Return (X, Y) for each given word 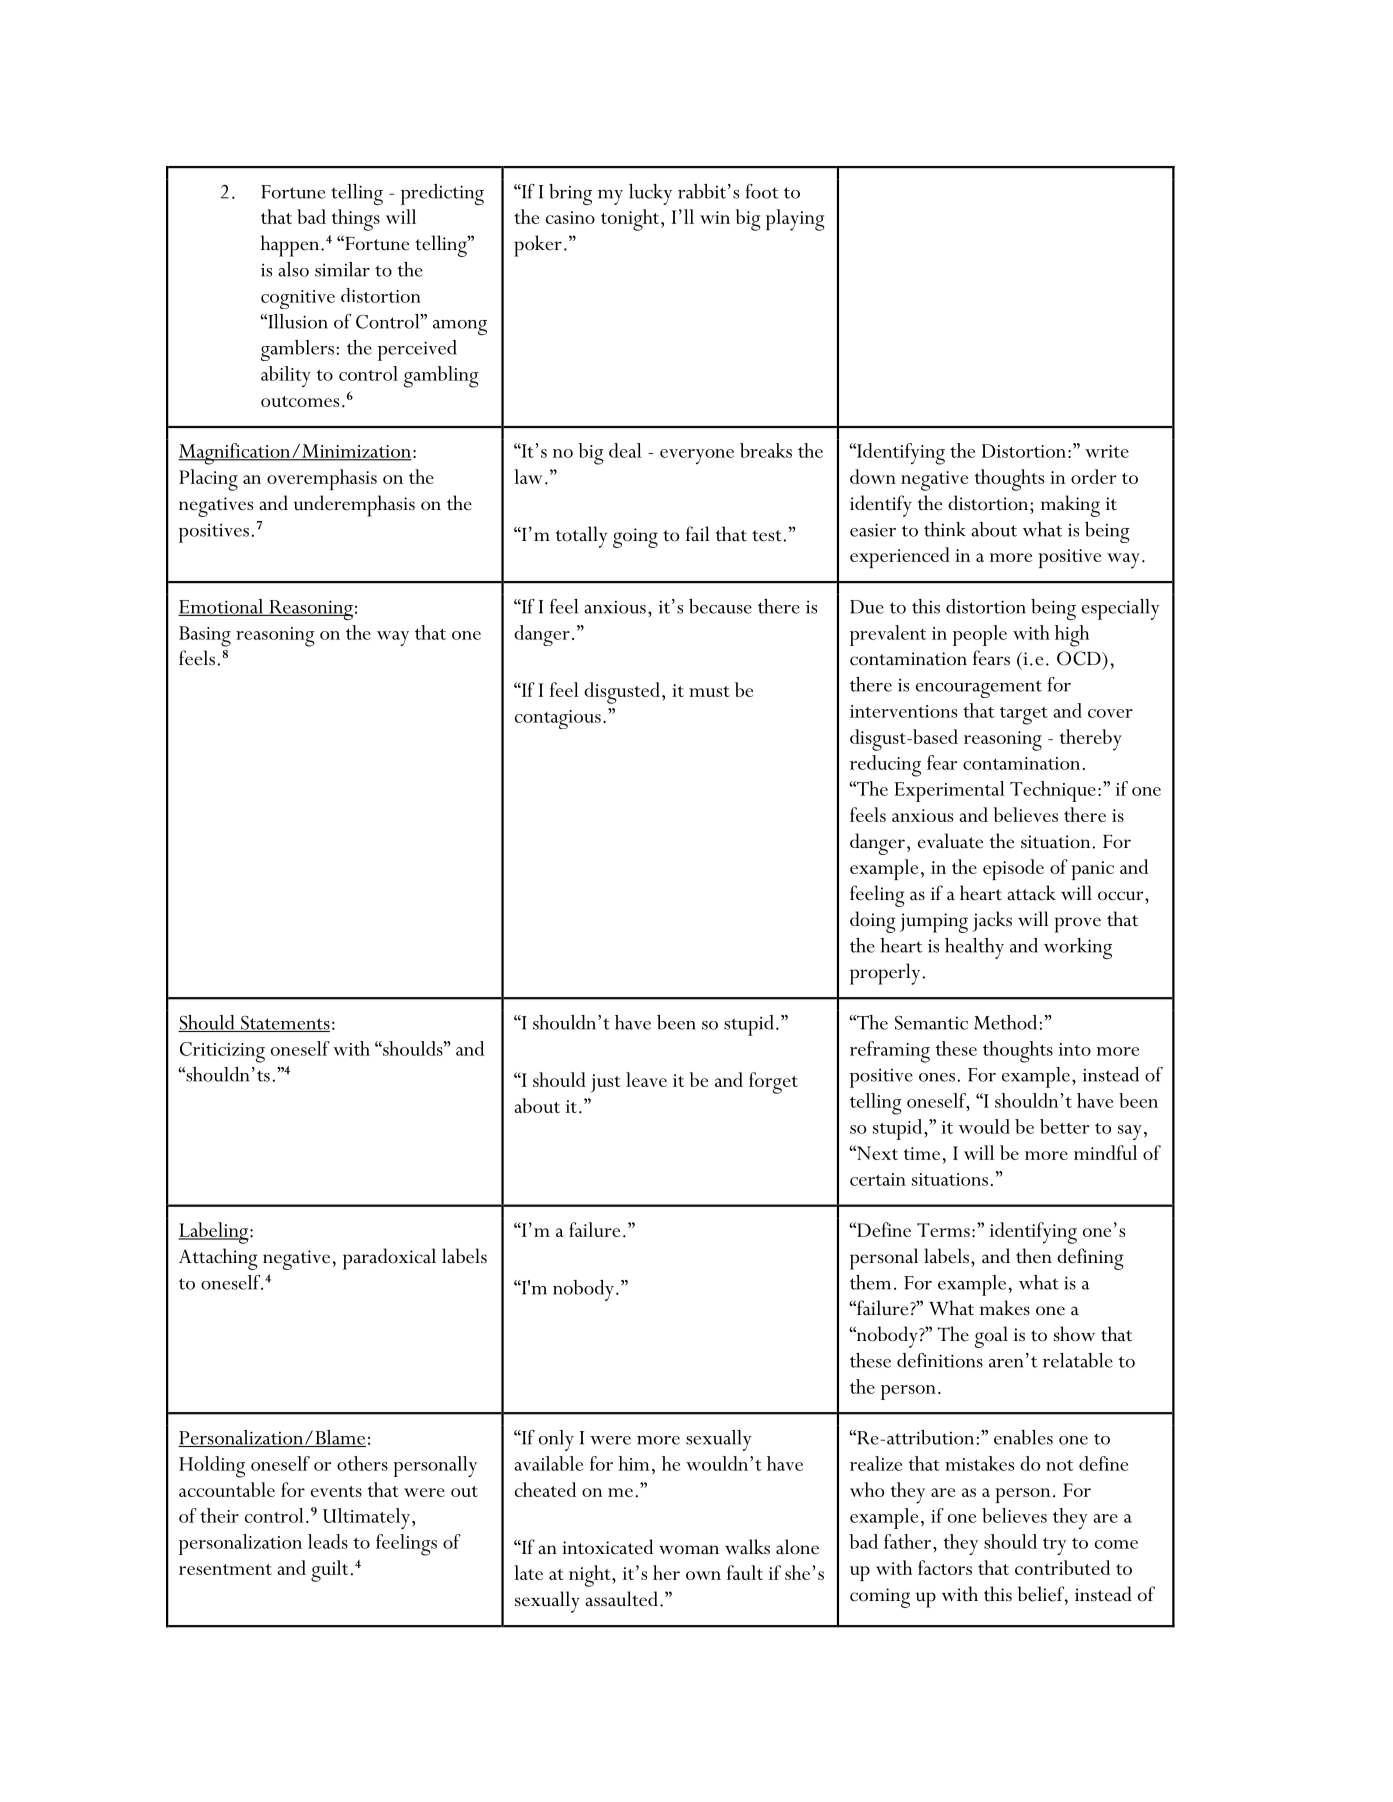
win (715, 217)
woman (689, 1550)
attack (1031, 893)
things (356, 220)
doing (873, 922)
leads (328, 1541)
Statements (284, 1024)
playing (795, 220)
